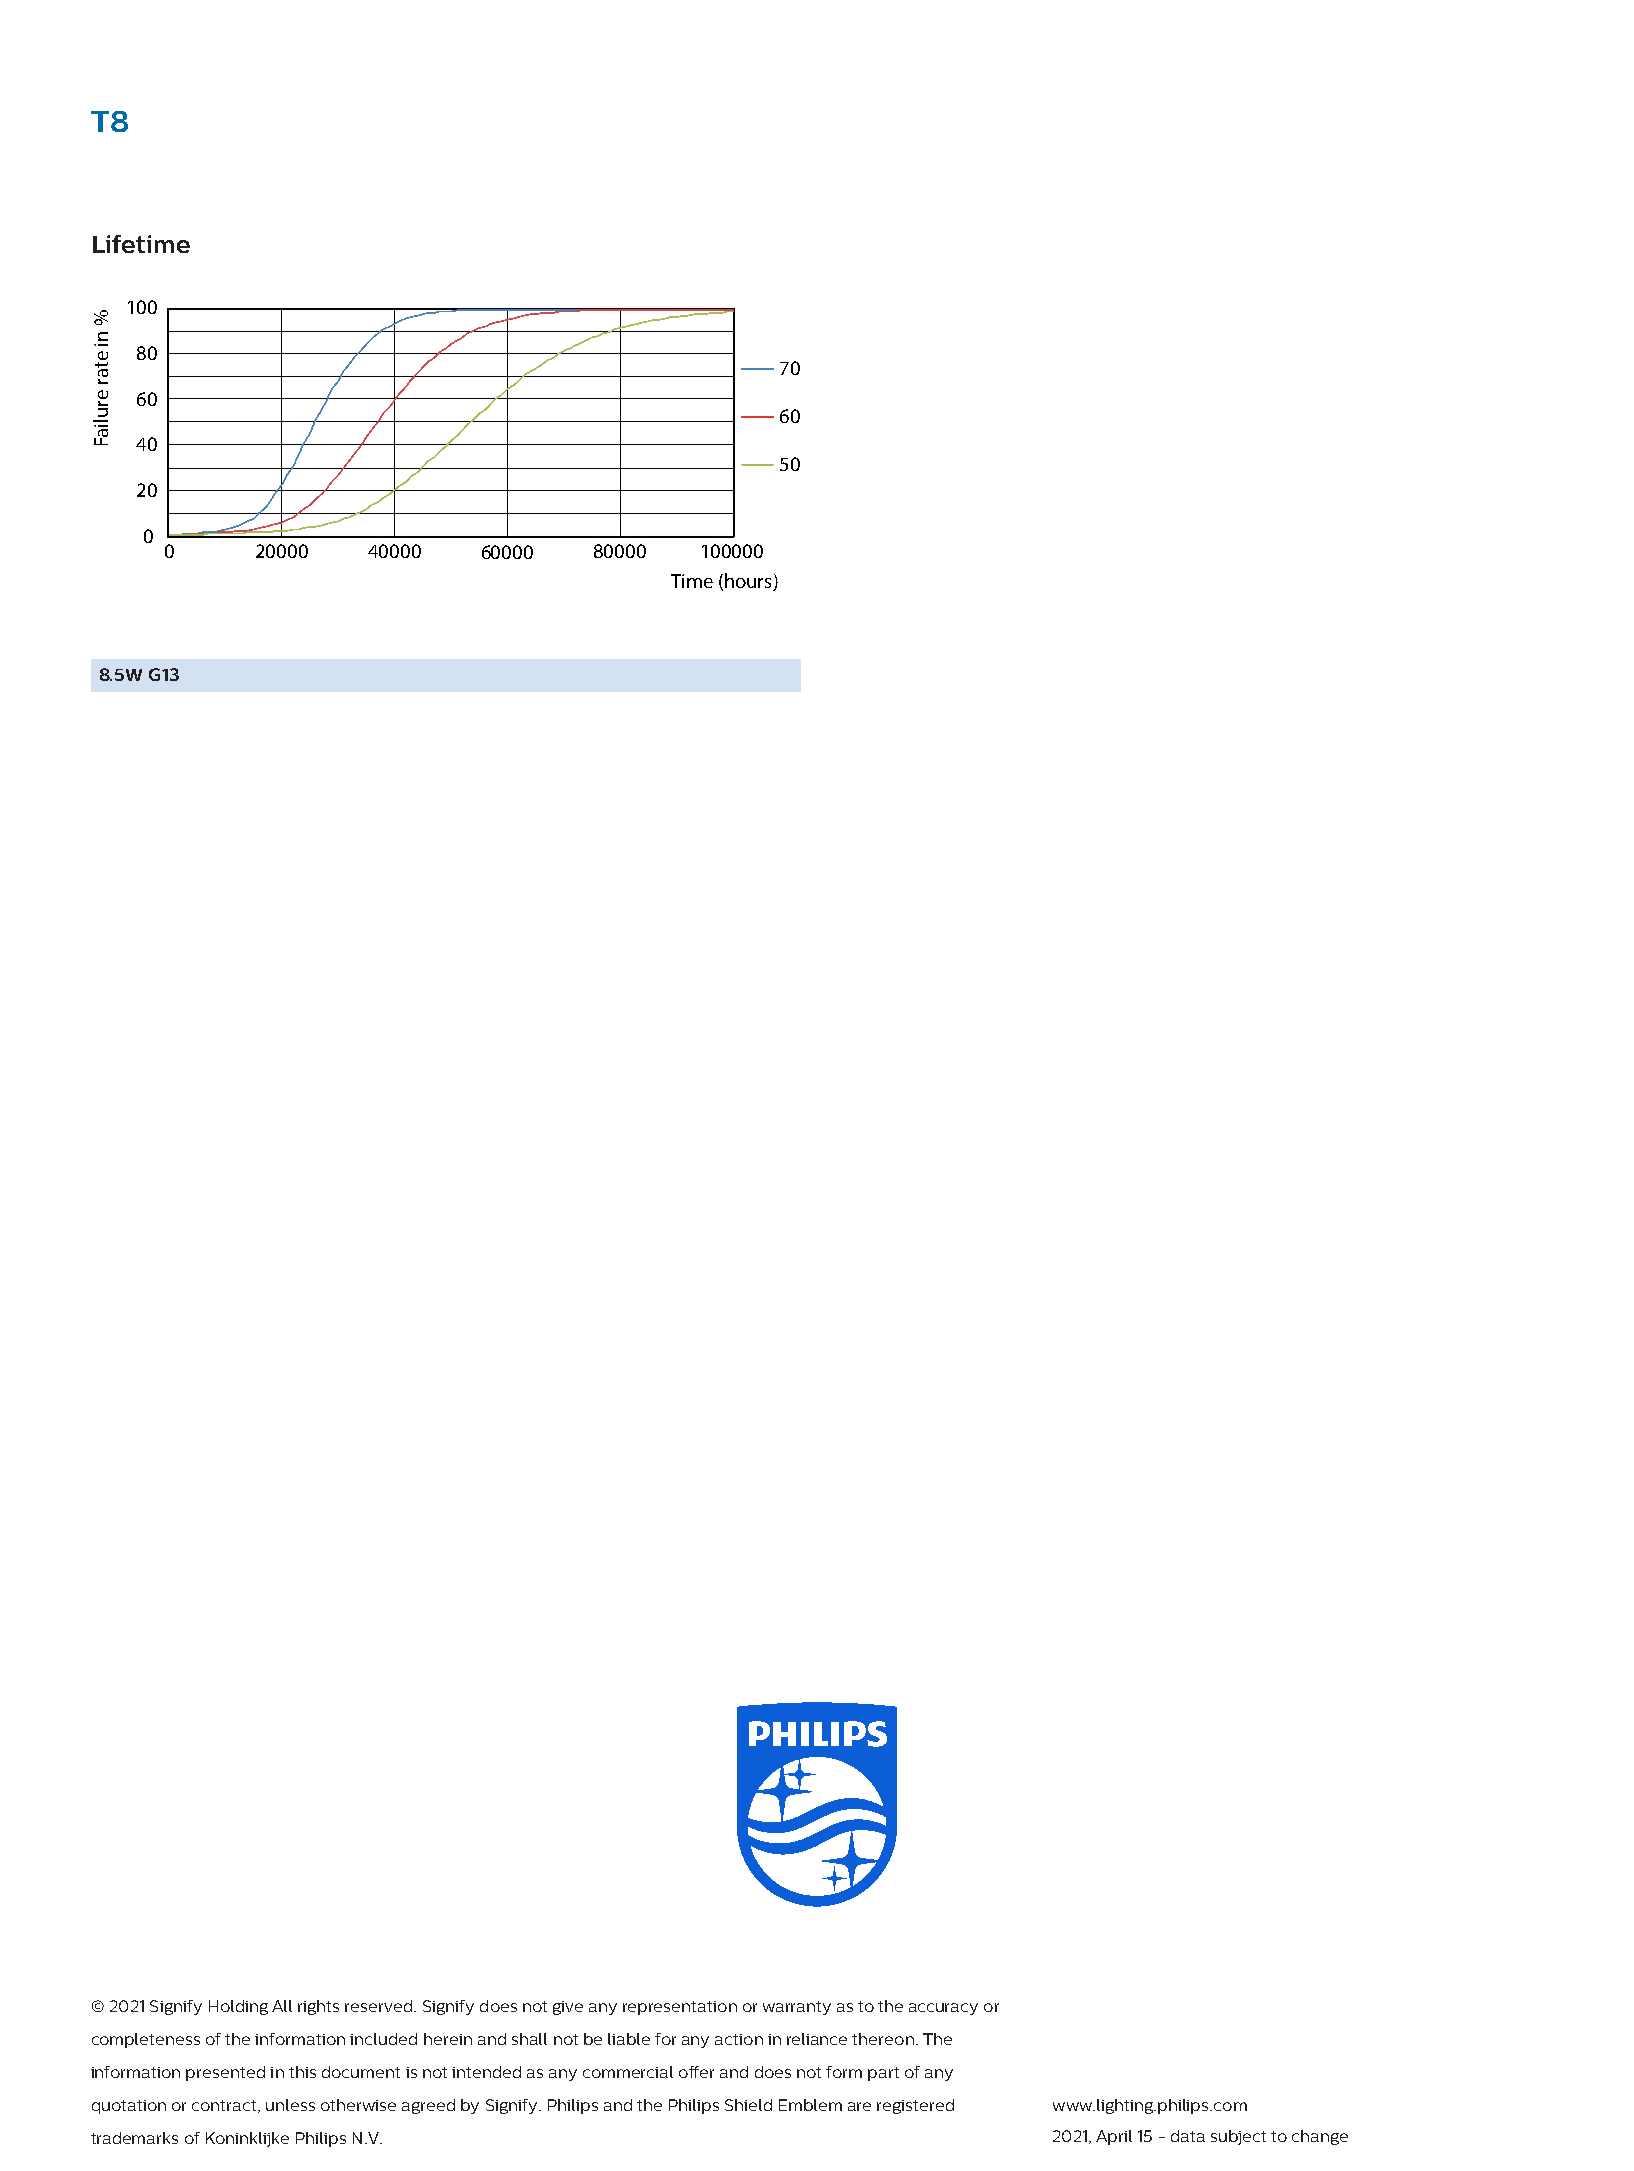  Describe the element at coordinates (680, 2008) in the document. I see `representation` at that location.
